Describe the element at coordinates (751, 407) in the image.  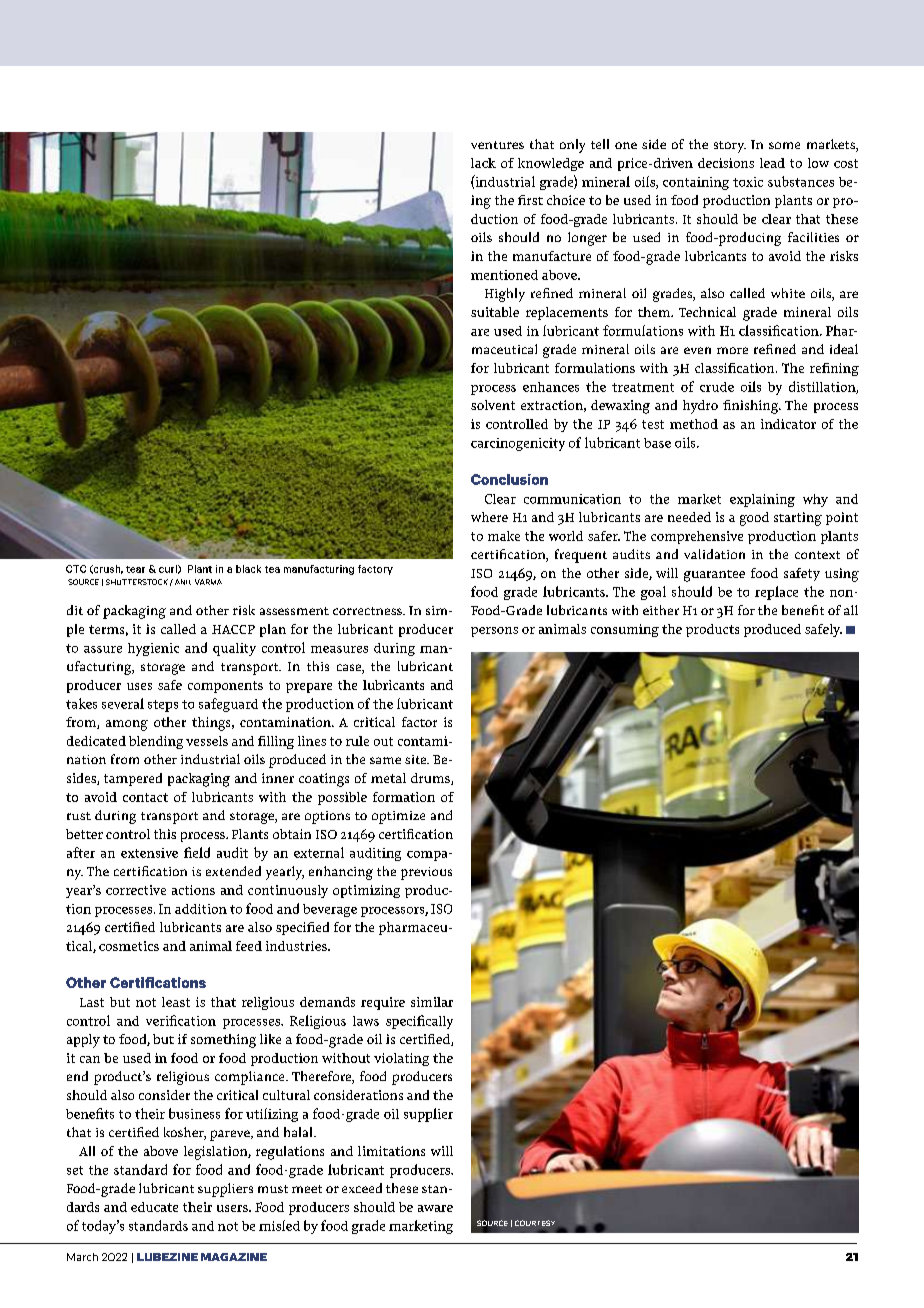
I see `finishing` at that location.
